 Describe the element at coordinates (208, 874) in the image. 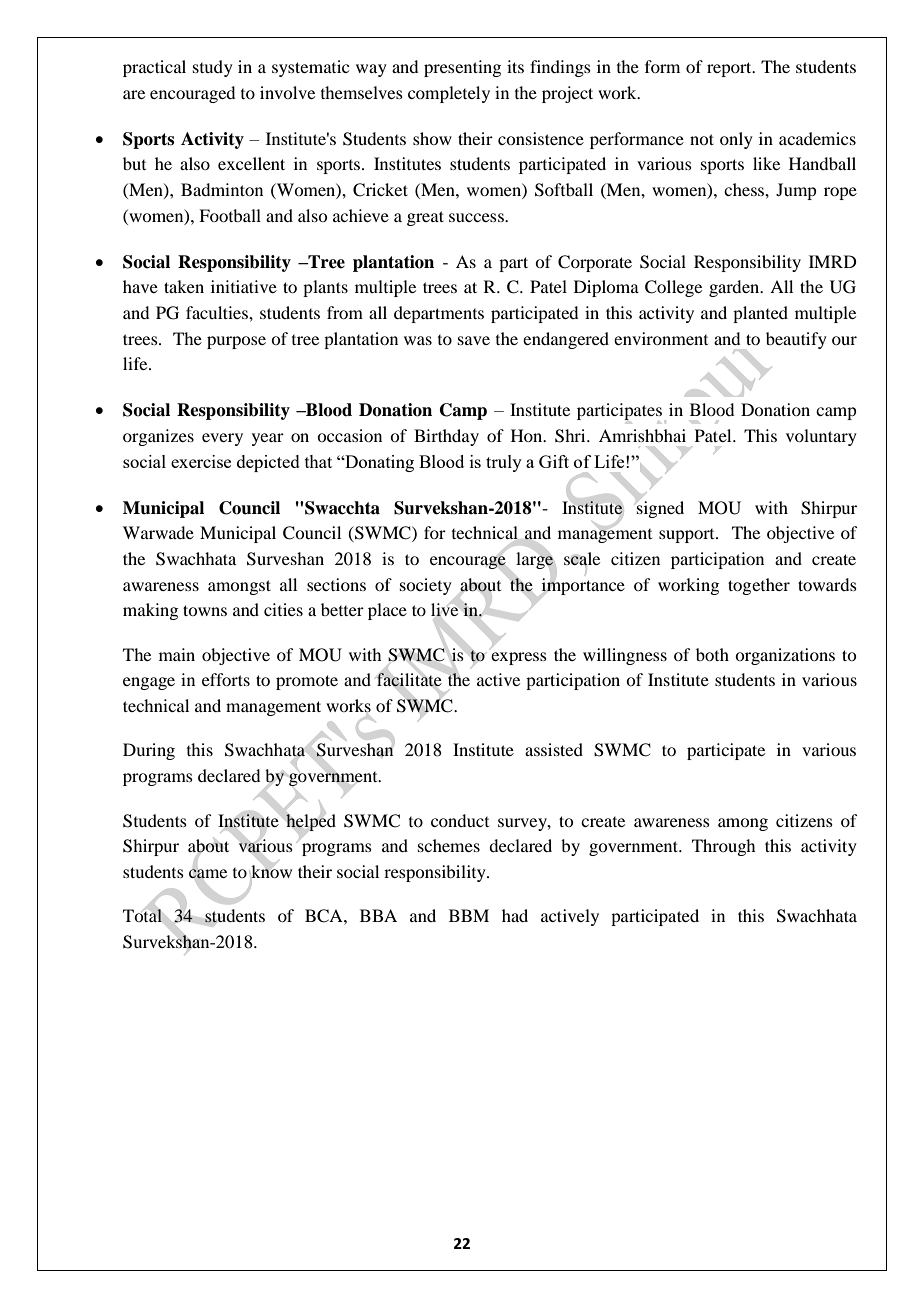

I see `came` at that location.
